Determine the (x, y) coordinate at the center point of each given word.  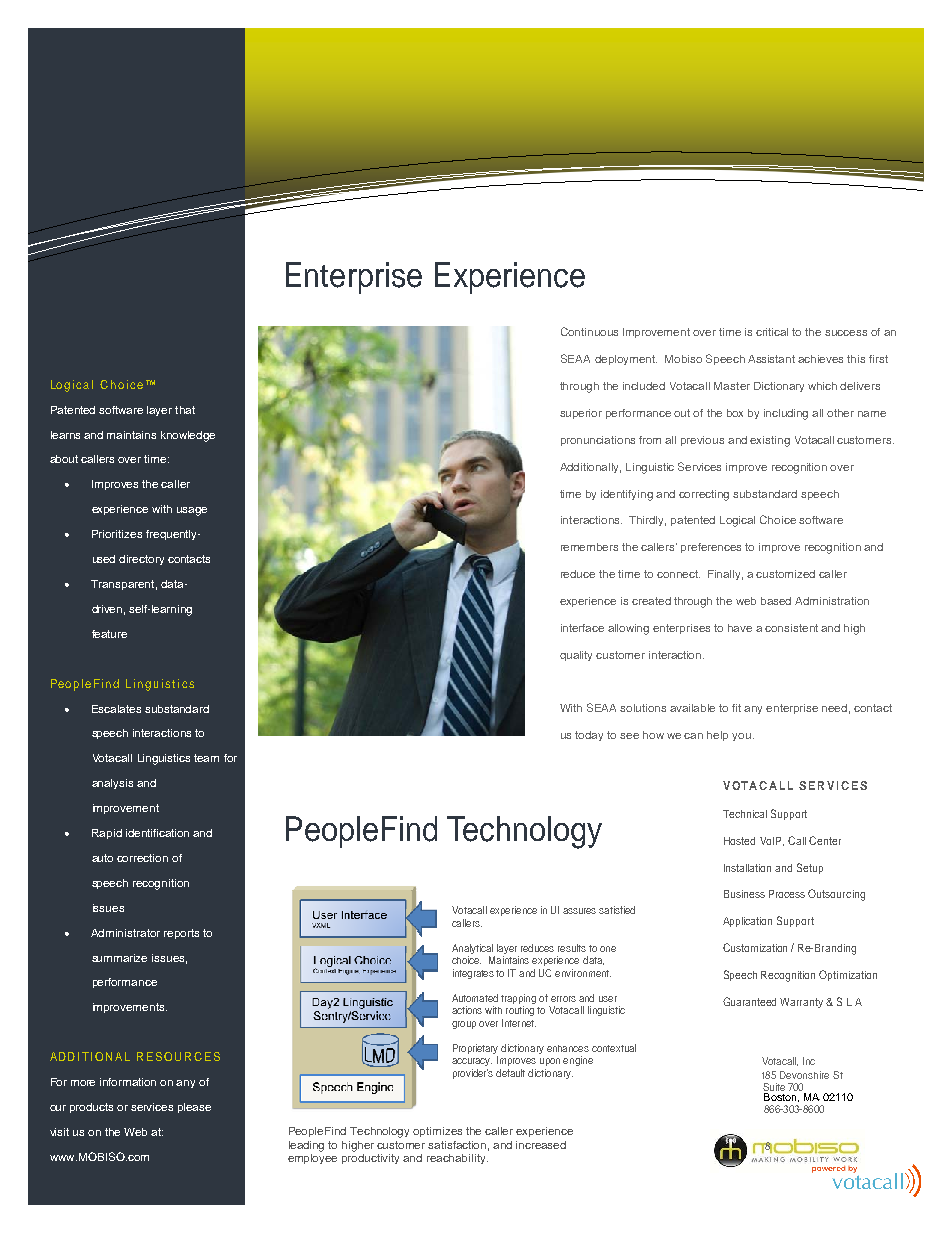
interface (582, 628)
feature (109, 634)
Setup (810, 868)
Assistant (771, 359)
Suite (774, 1087)
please (194, 1108)
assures (579, 911)
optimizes (437, 1132)
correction (142, 858)
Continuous (589, 331)
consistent (791, 628)
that (185, 410)
